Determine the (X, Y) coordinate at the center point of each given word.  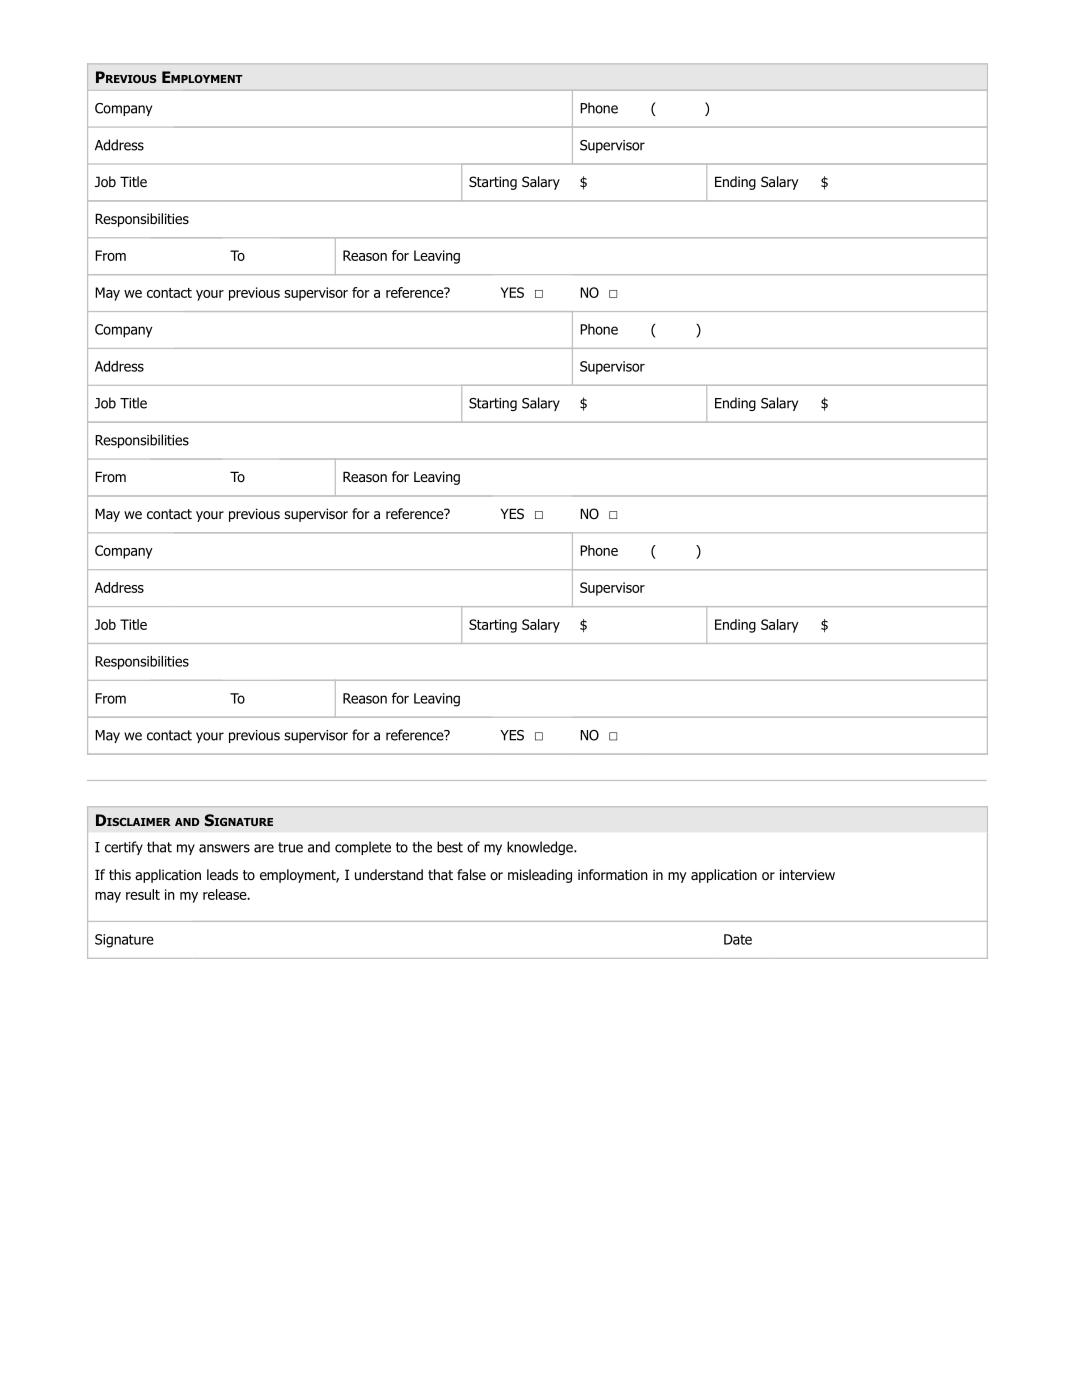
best (450, 847)
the (422, 847)
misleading (540, 876)
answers (224, 848)
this (120, 874)
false (471, 875)
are (264, 848)
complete (363, 848)
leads (222, 875)
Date (738, 939)
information (613, 875)
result (143, 894)
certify (124, 848)
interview (807, 874)
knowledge (541, 848)
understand (389, 874)
